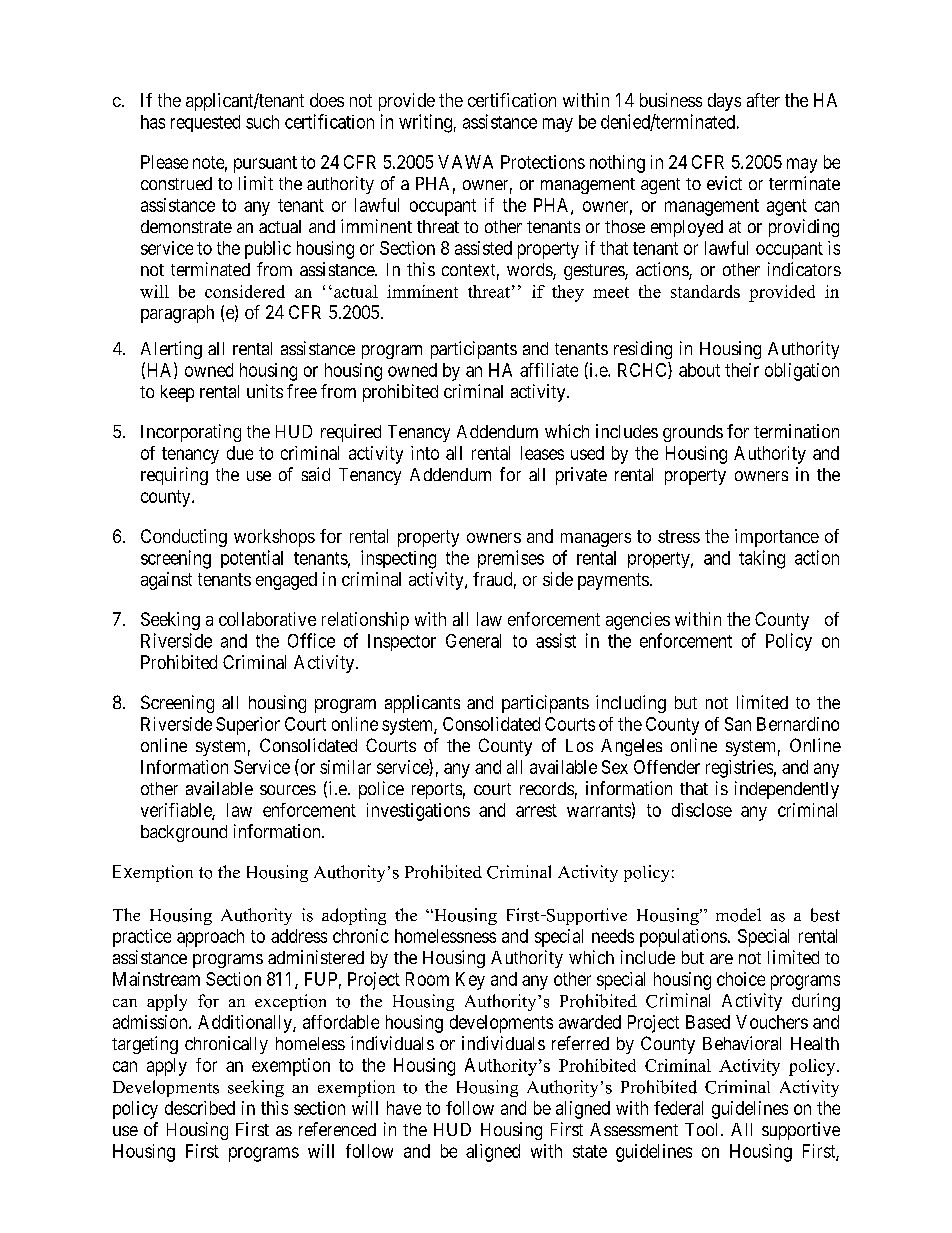 The width and height of the screenshot is (952, 1233). Describe the element at coordinates (200, 1108) in the screenshot. I see `described` at that location.
